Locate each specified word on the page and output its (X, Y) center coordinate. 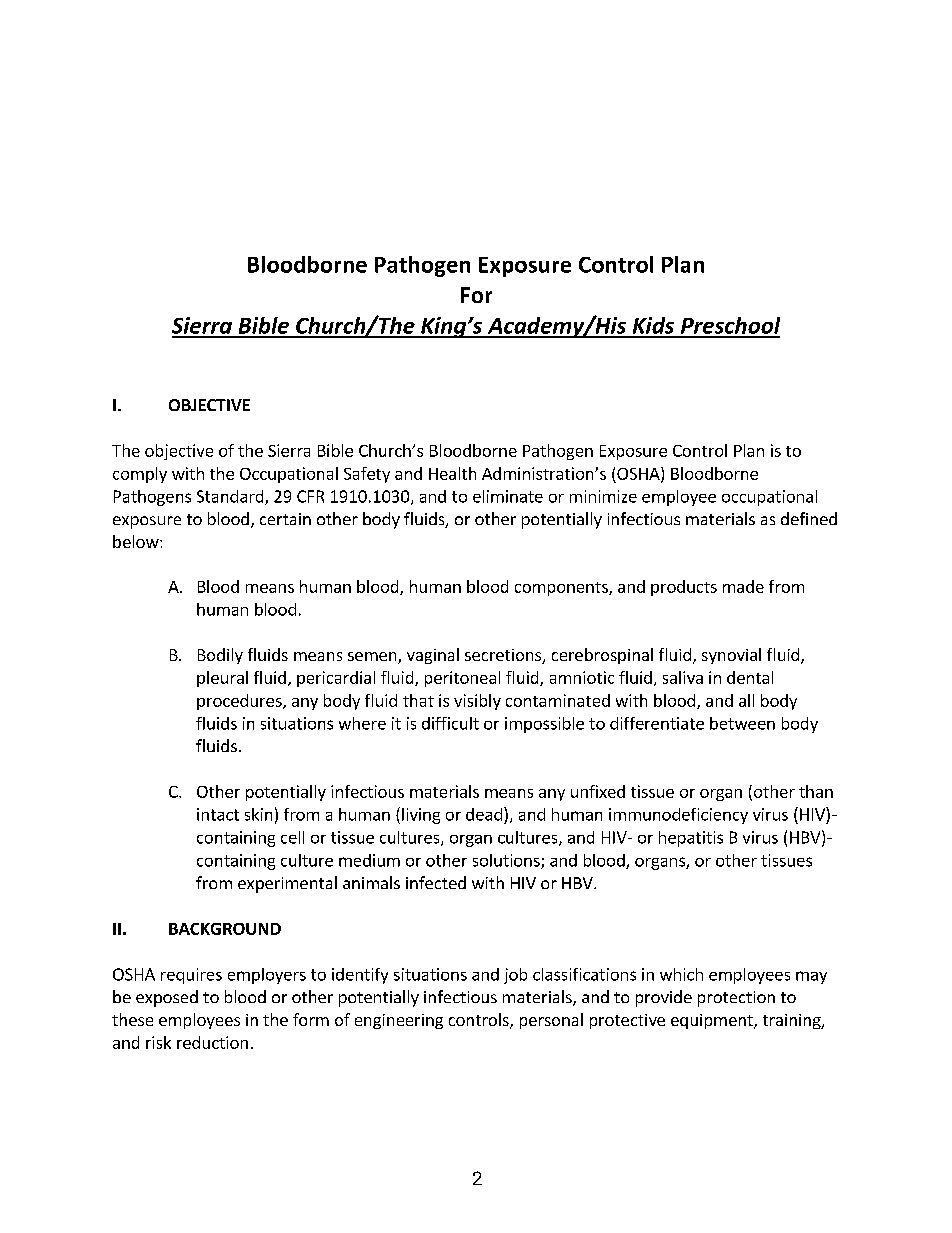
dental (750, 677)
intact (218, 814)
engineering (399, 1021)
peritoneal (462, 679)
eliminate (508, 496)
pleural (222, 679)
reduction (212, 1042)
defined (809, 518)
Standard (231, 497)
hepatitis (691, 839)
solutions (507, 861)
